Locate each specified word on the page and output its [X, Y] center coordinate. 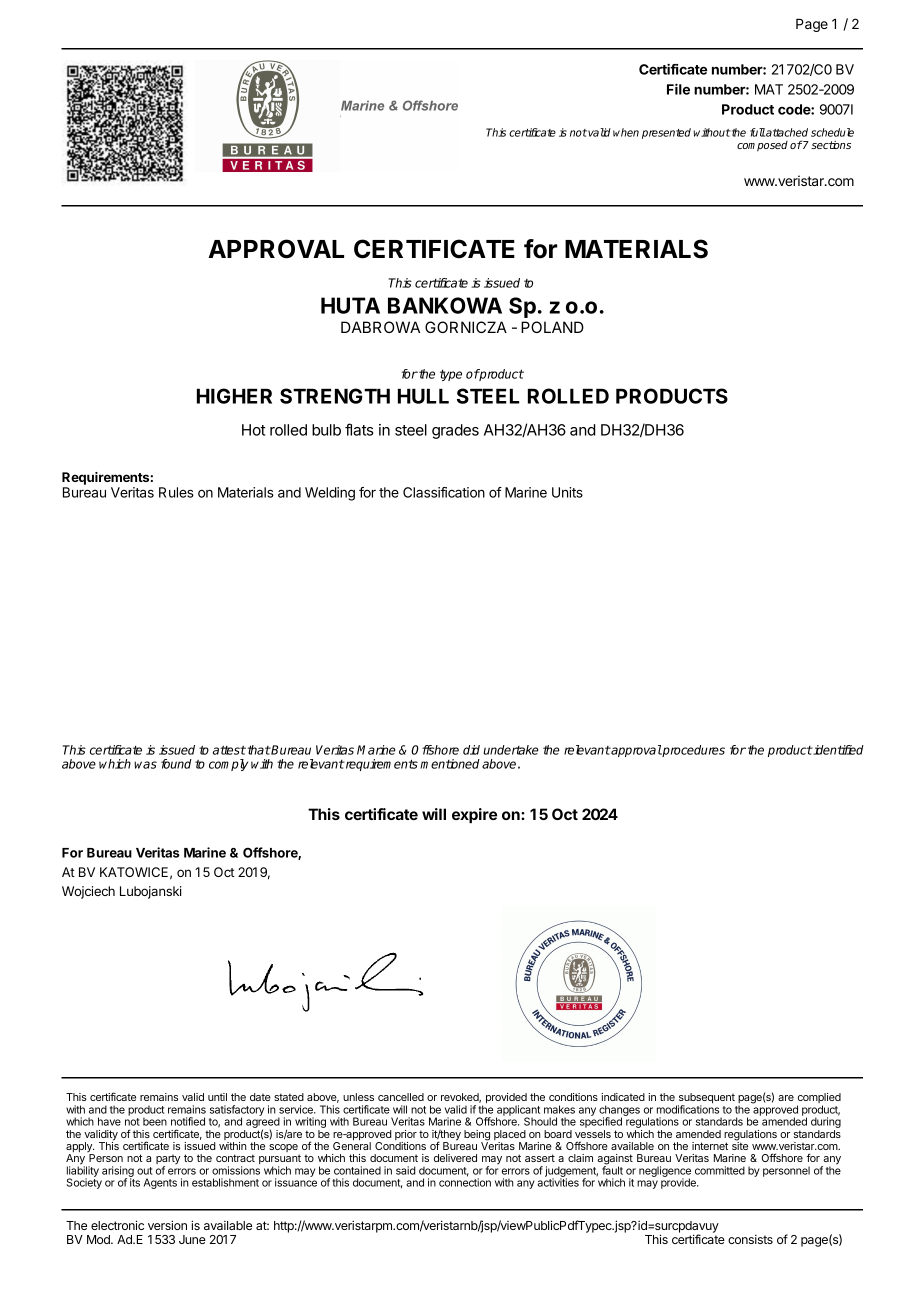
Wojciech [88, 892]
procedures [693, 751]
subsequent [705, 1099]
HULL [423, 396]
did [471, 750]
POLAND [552, 327]
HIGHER [234, 396]
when [626, 132]
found [176, 764]
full [757, 132]
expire [474, 815]
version [167, 1225]
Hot [253, 430]
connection [465, 1182]
